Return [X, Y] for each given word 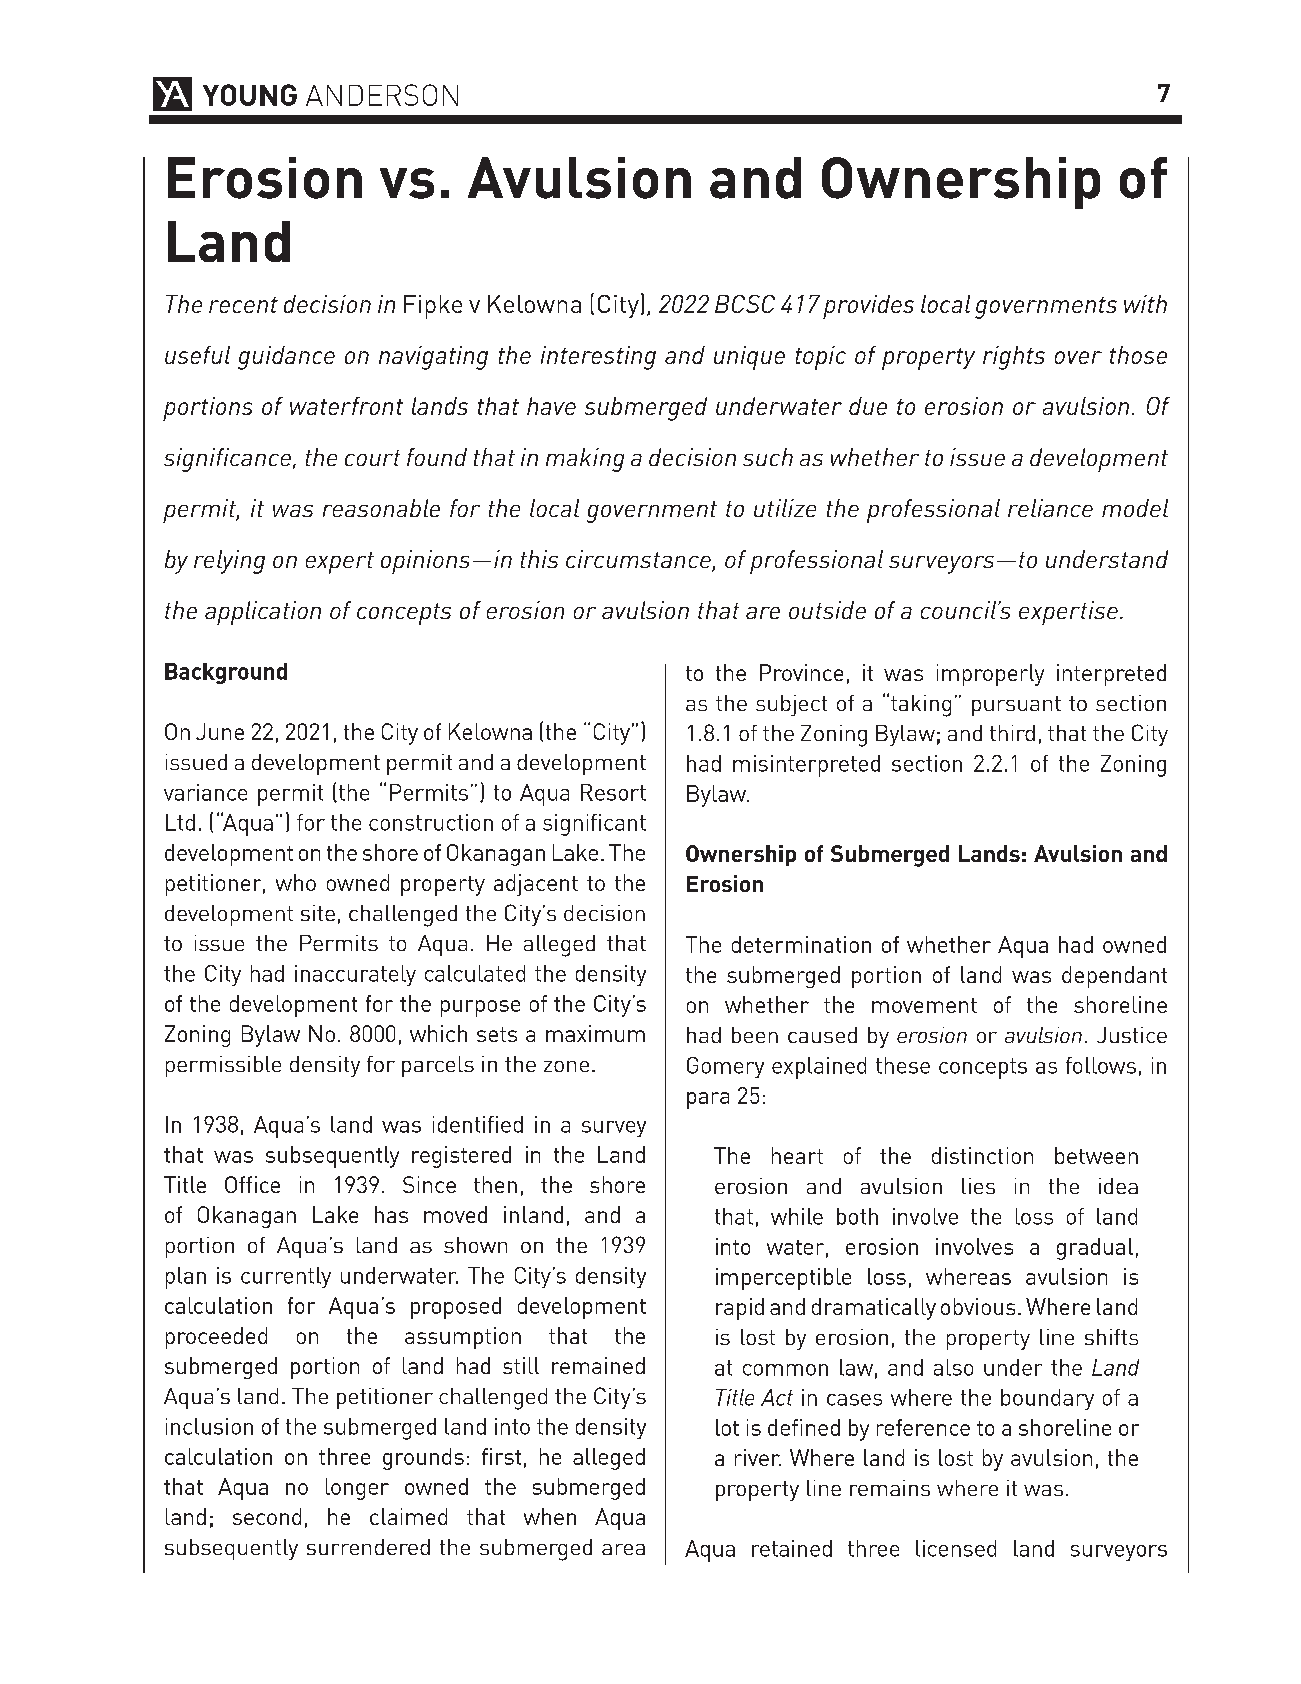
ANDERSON [382, 95]
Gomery [725, 1067]
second [267, 1516]
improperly [990, 675]
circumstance [639, 560]
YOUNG [250, 95]
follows [1101, 1065]
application [263, 613]
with [1145, 304]
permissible [223, 1066]
